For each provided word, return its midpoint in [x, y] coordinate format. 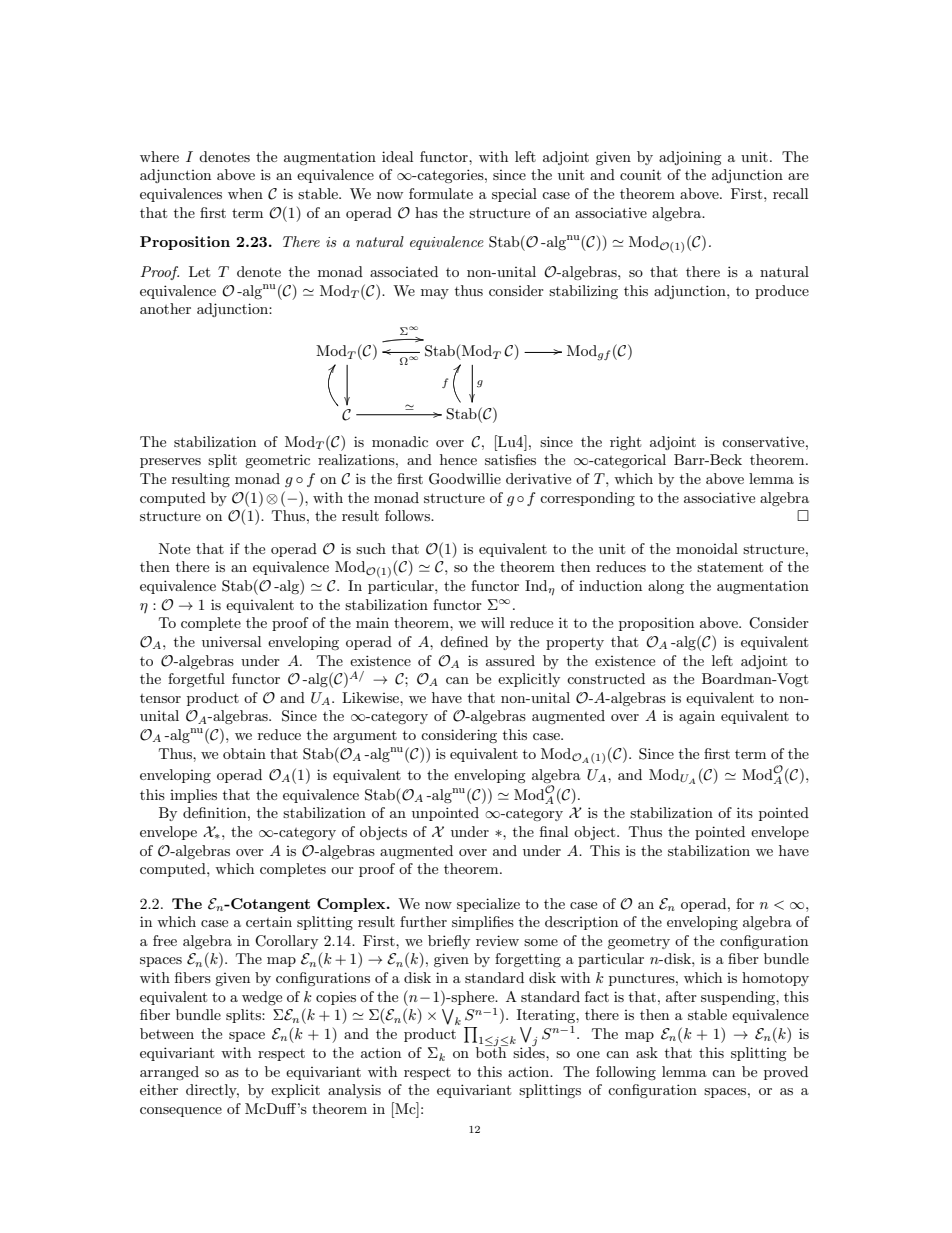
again [697, 717]
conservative [764, 441]
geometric [277, 461]
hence [458, 459]
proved [786, 1073]
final [554, 831]
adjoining [690, 158]
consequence [181, 1112]
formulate [441, 193]
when [245, 193]
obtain [244, 753]
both [492, 1051]
